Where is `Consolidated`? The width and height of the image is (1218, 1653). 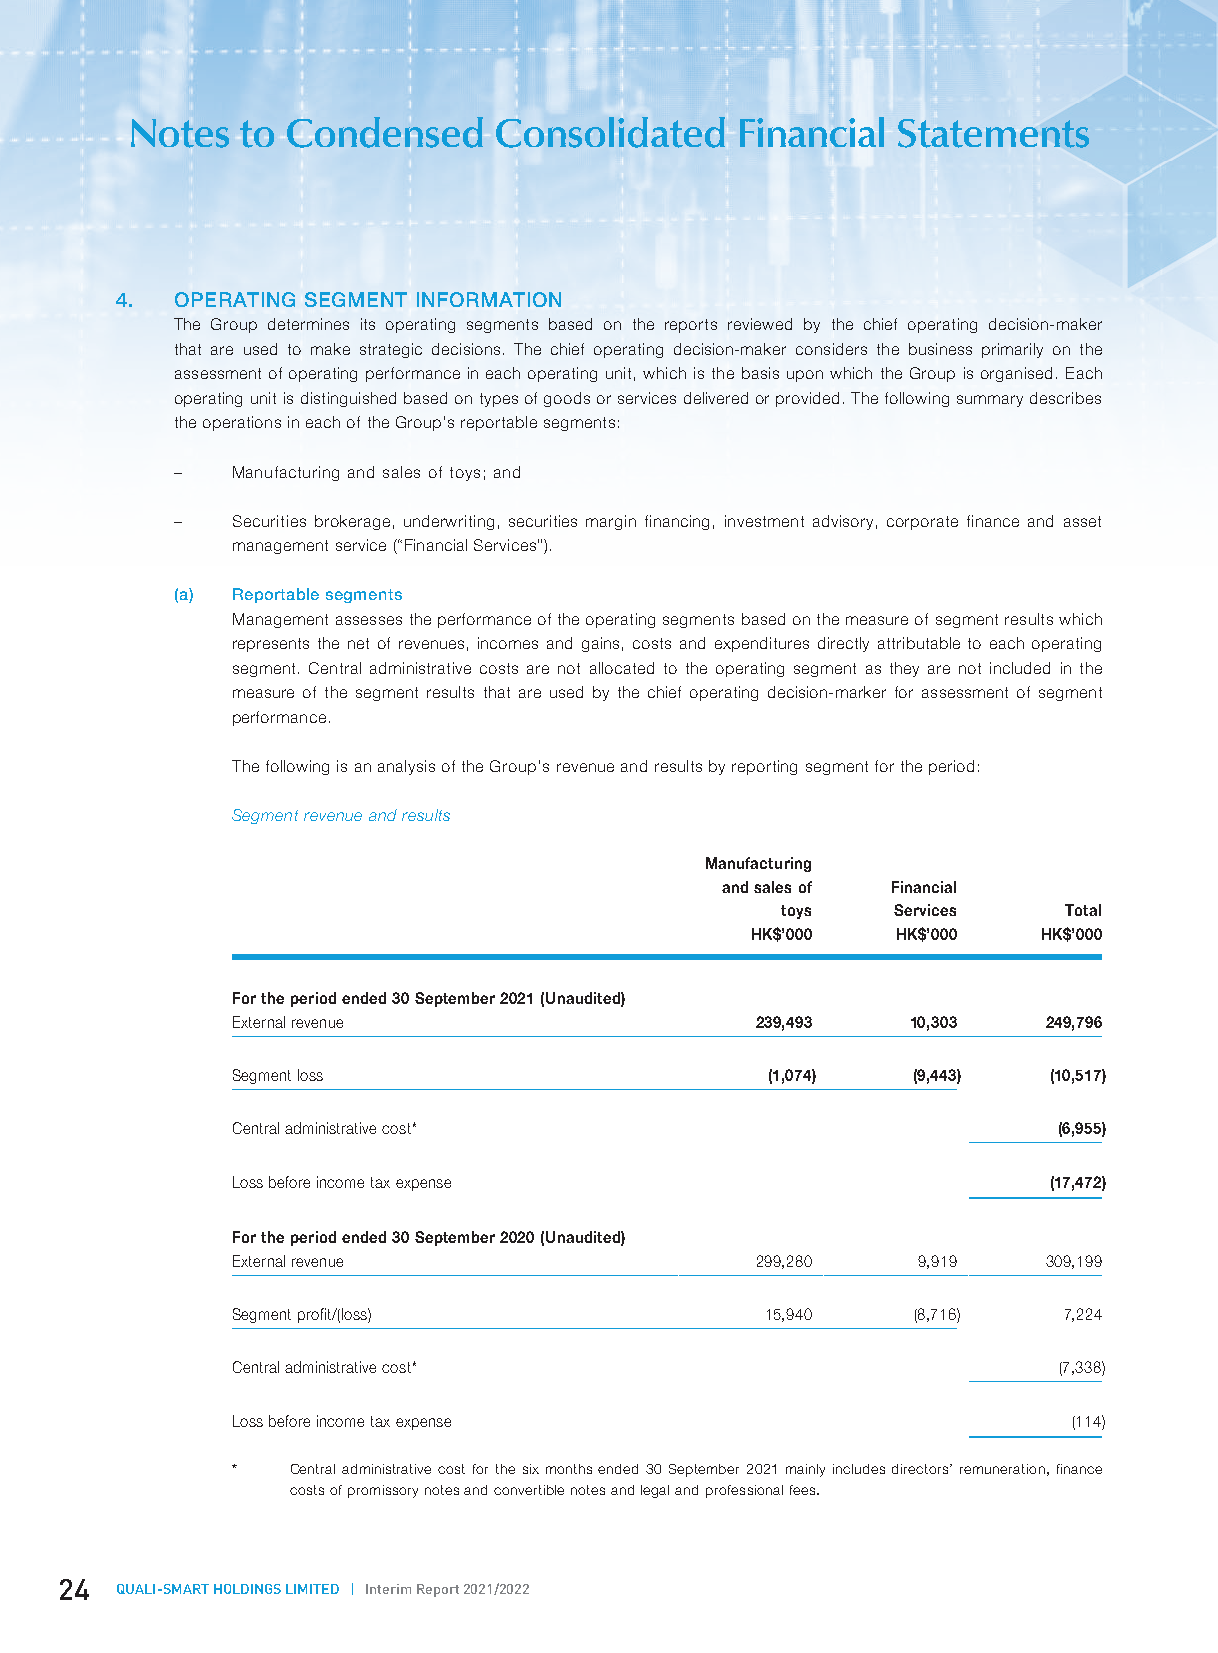 Consolidated is located at coordinates (610, 132).
